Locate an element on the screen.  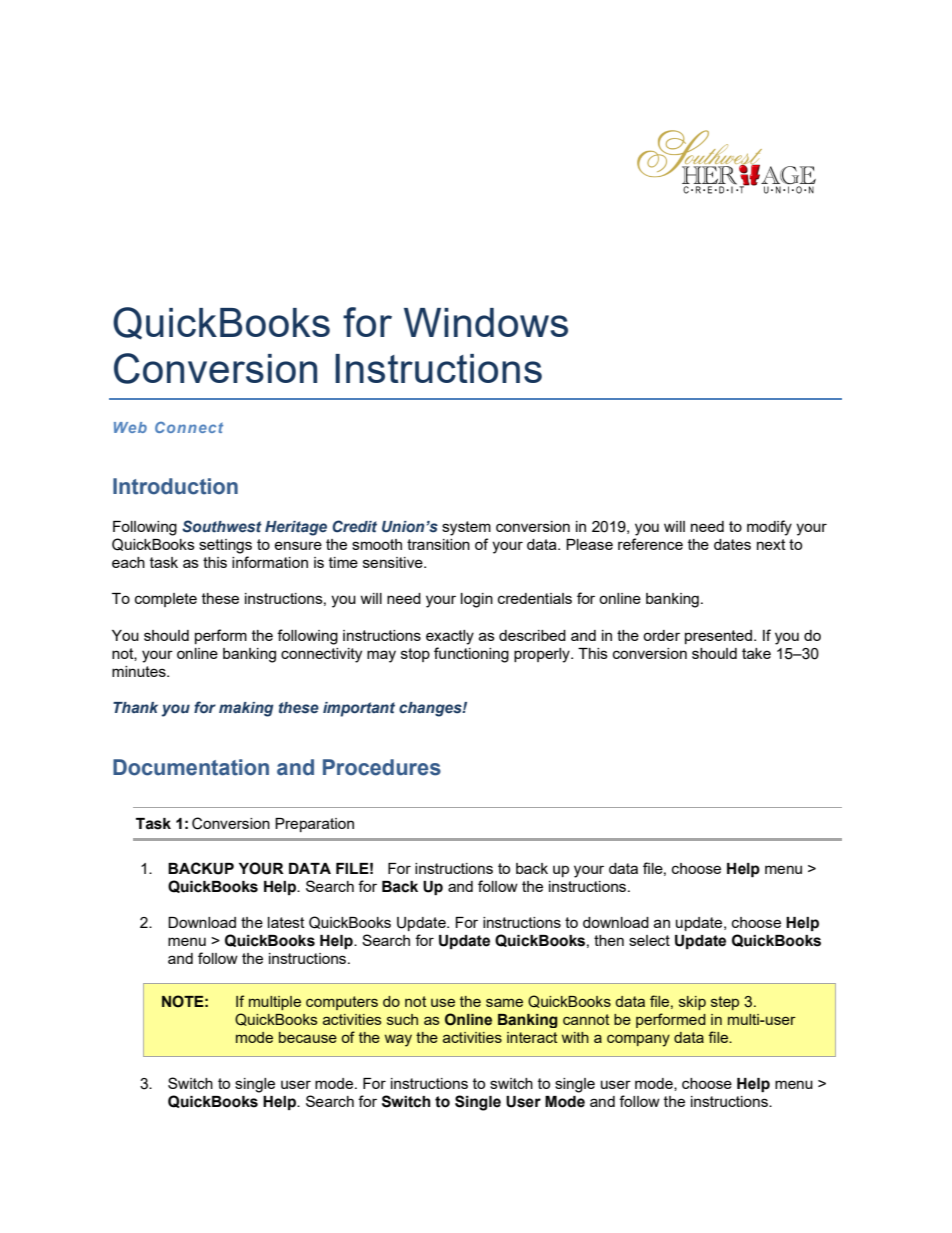
login is located at coordinates (477, 600).
